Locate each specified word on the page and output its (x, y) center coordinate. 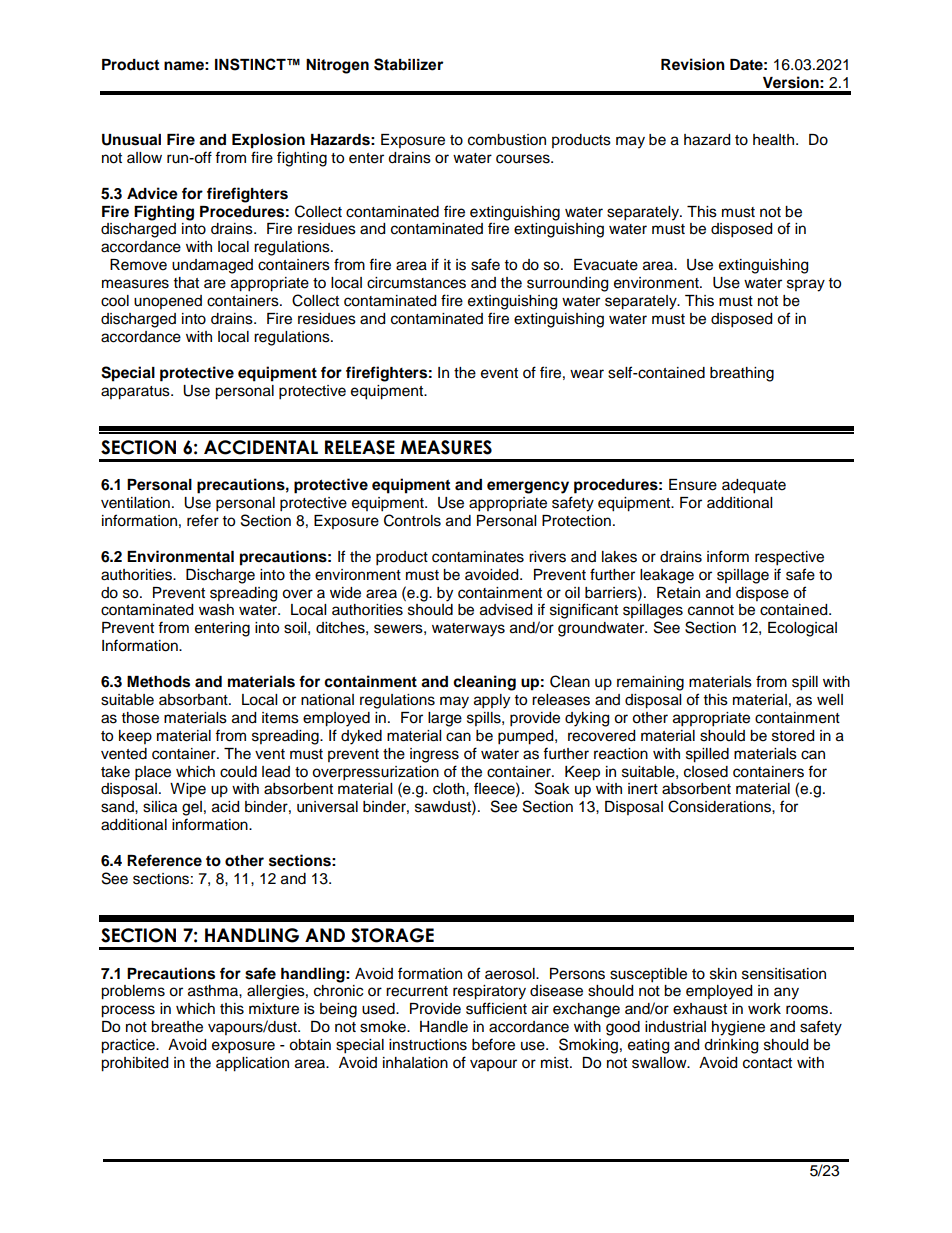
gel (192, 808)
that (186, 283)
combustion (507, 140)
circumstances (416, 283)
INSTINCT (251, 64)
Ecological (802, 629)
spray (806, 285)
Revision (693, 64)
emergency (528, 487)
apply (492, 701)
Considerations (720, 806)
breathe (177, 1027)
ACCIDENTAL (261, 447)
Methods (158, 682)
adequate (754, 486)
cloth (450, 789)
